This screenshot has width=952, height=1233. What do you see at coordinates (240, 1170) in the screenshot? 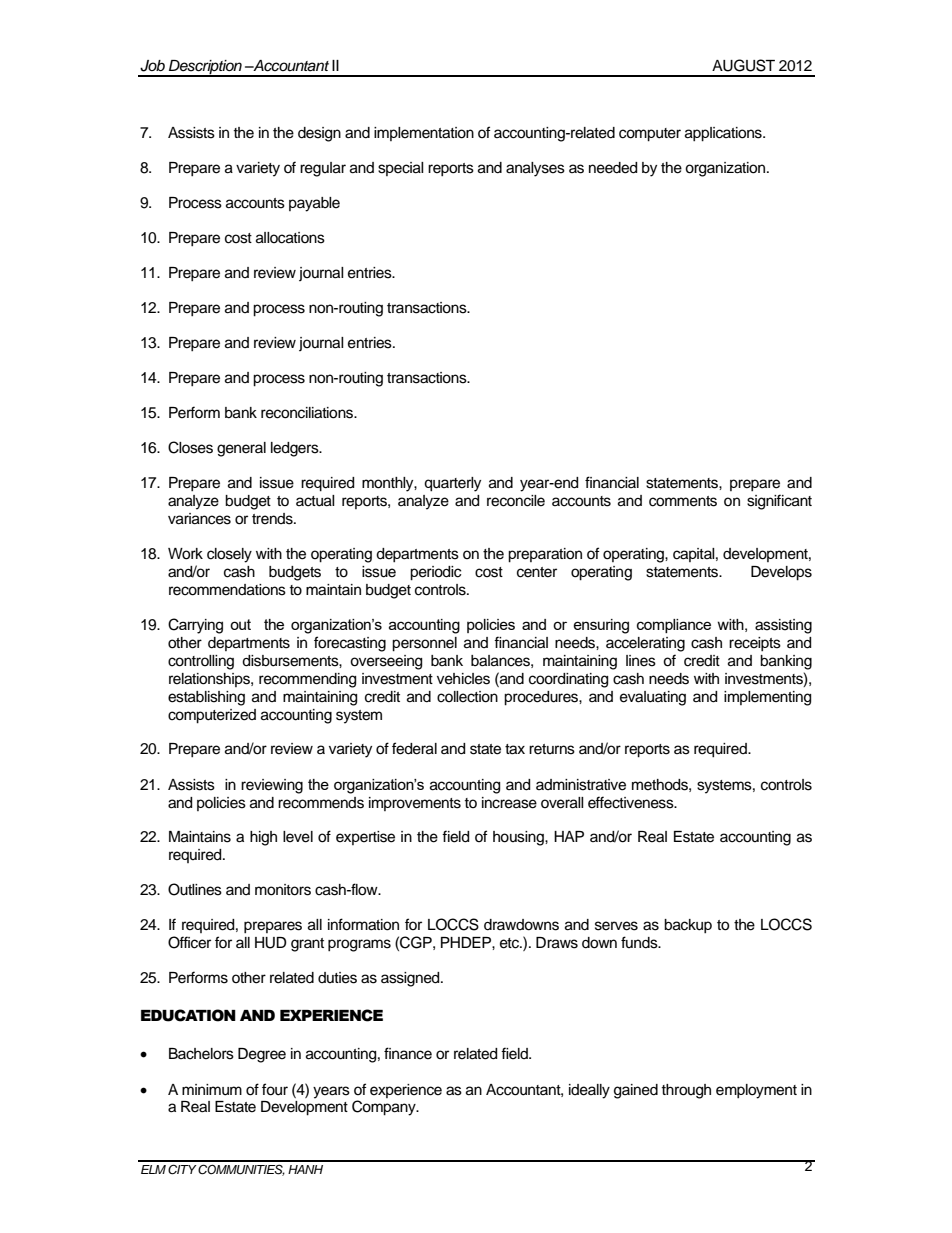
I see `COMMUNITIES` at bounding box center [240, 1170].
